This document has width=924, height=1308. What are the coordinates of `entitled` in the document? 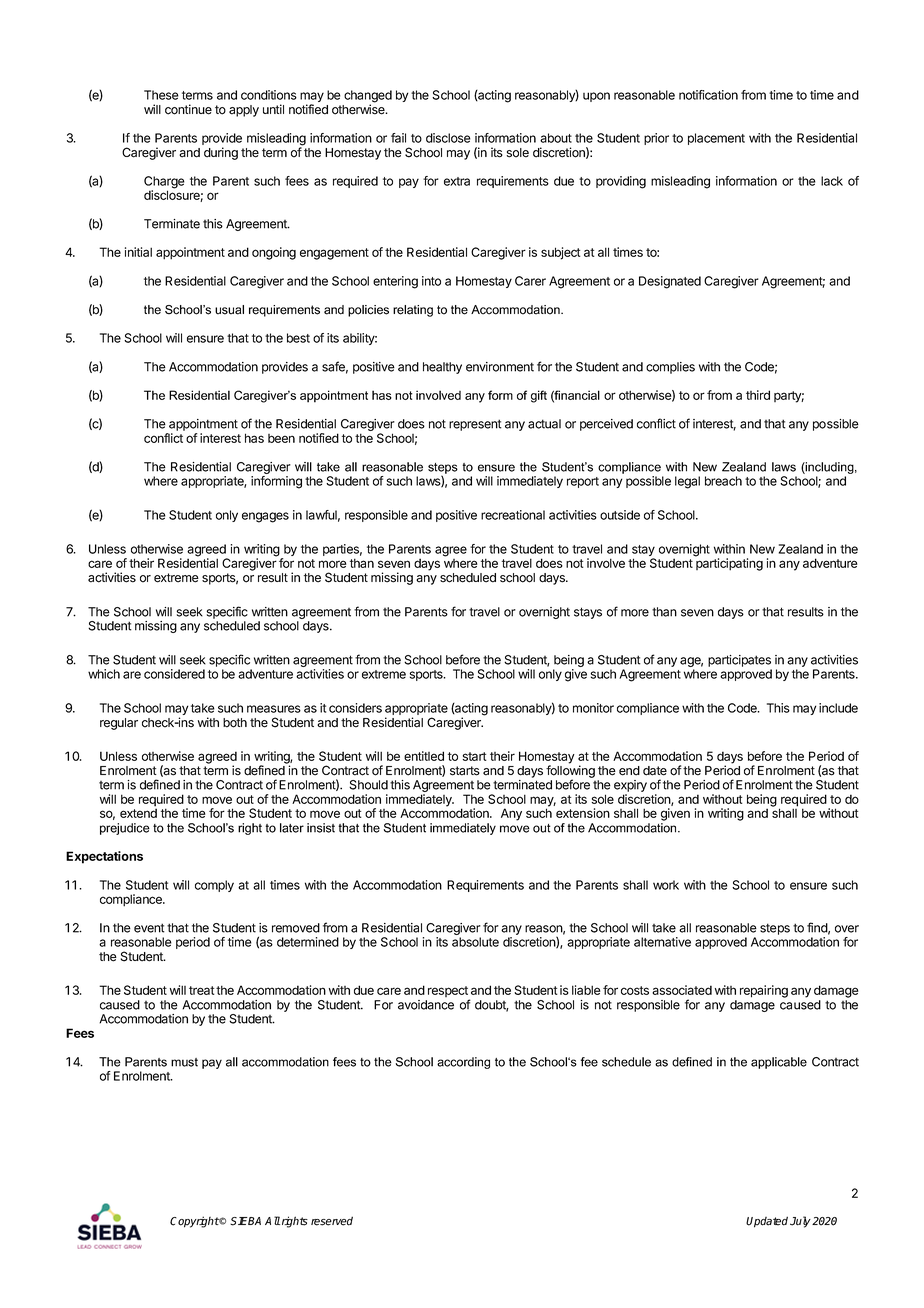 It's located at (424, 756).
